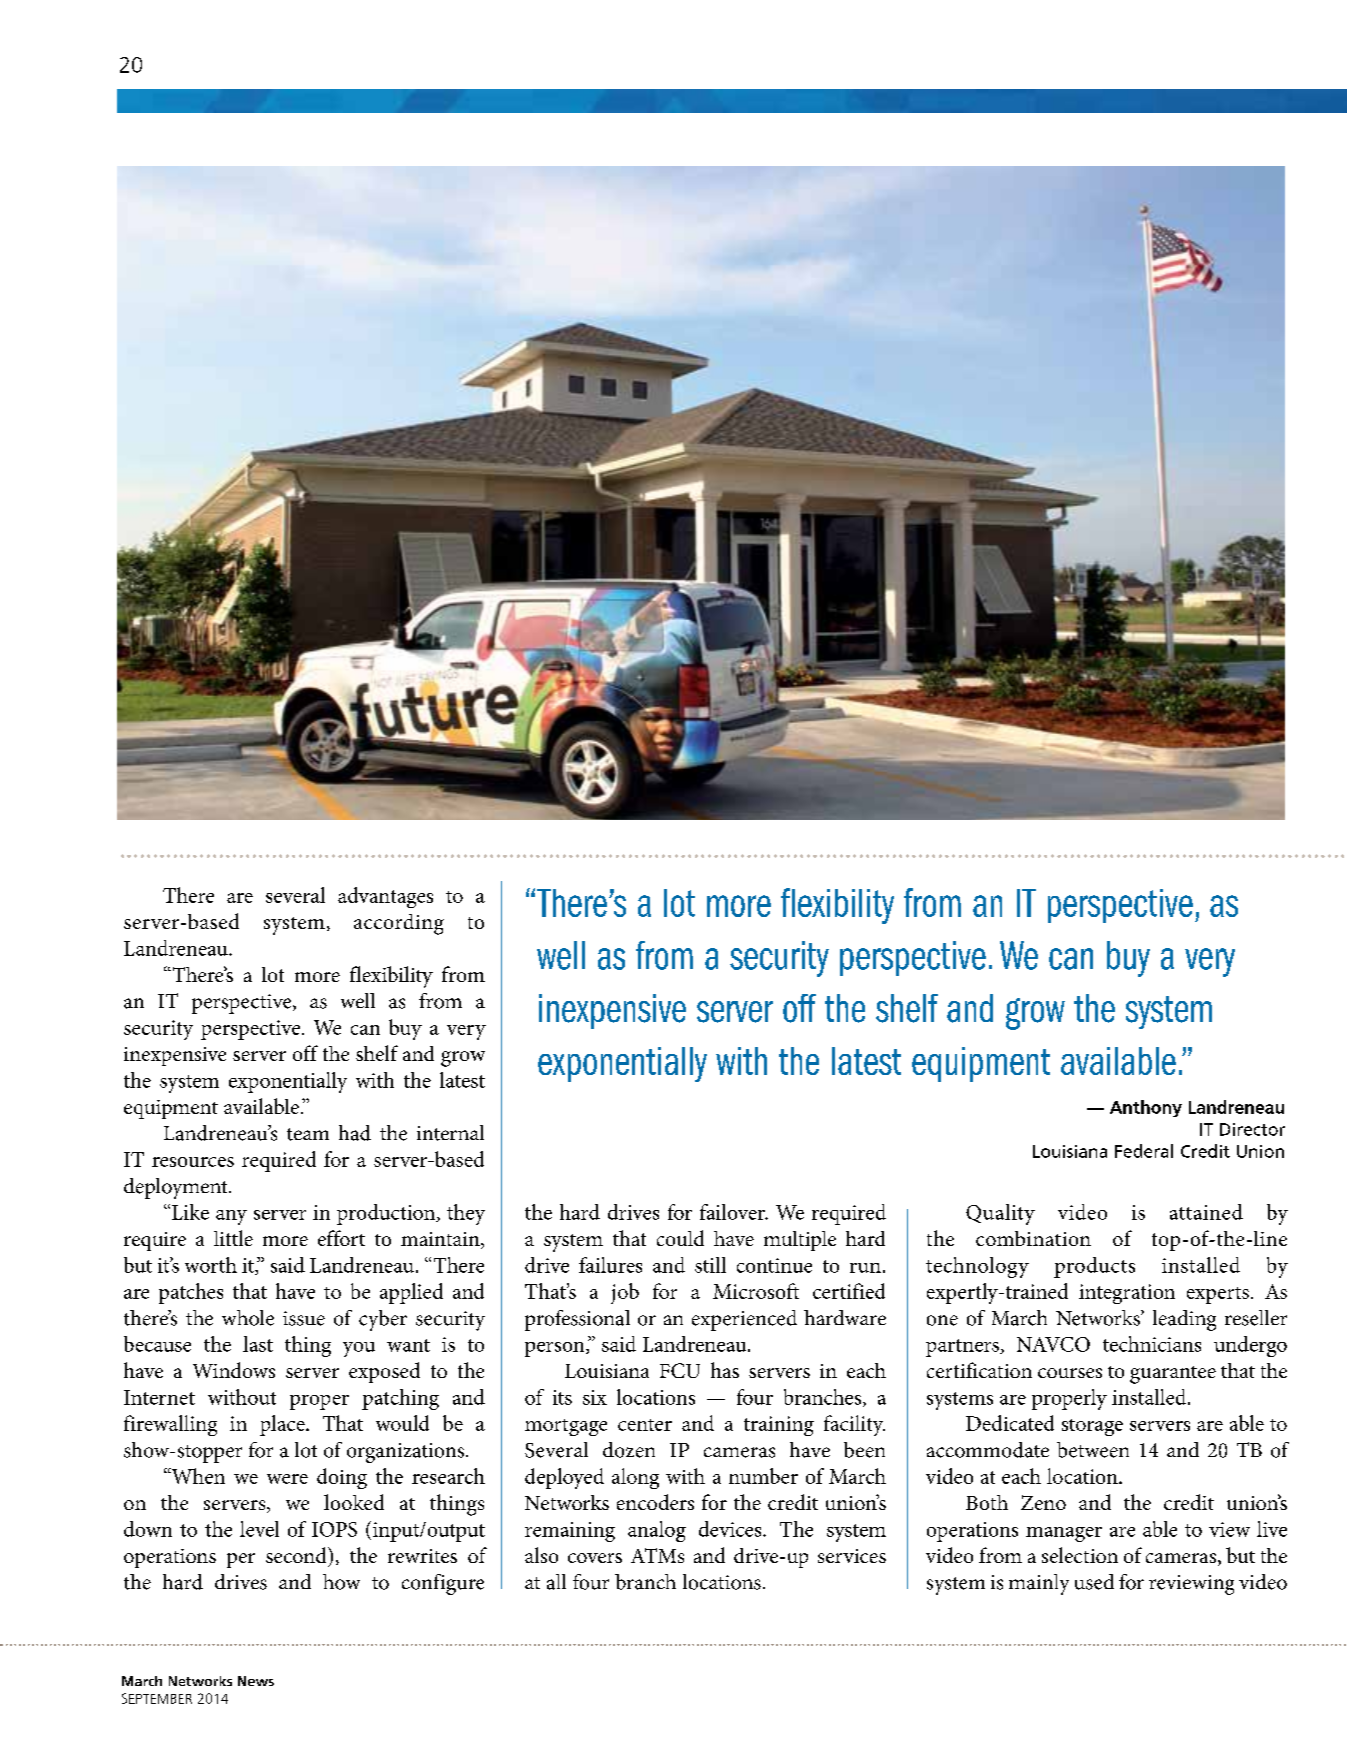 The width and height of the image is (1347, 1743). Describe the element at coordinates (233, 1238) in the image. I see `little` at that location.
